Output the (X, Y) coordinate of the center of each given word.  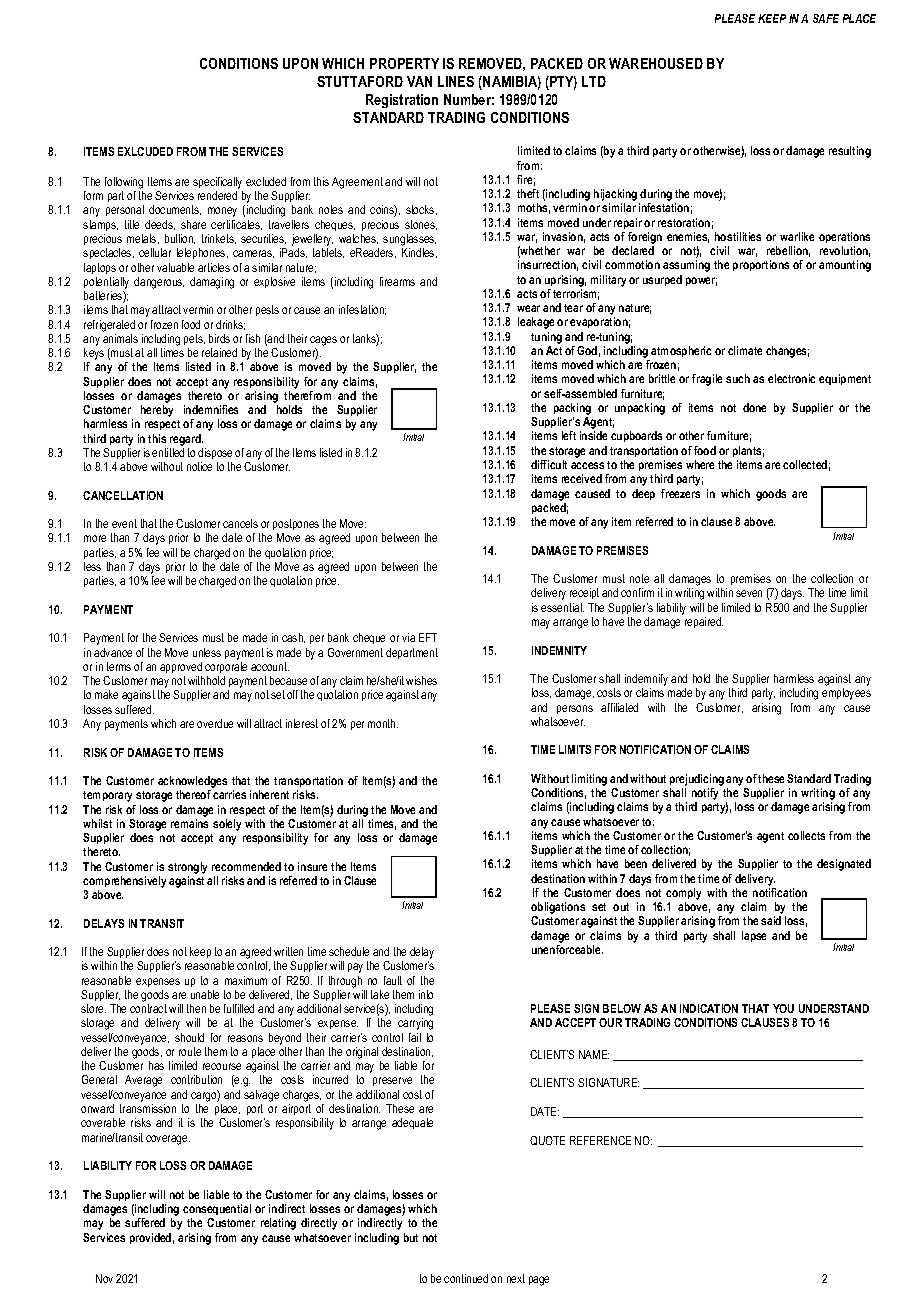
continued (466, 1278)
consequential (217, 1209)
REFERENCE (600, 1140)
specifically (218, 184)
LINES (456, 81)
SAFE (826, 18)
